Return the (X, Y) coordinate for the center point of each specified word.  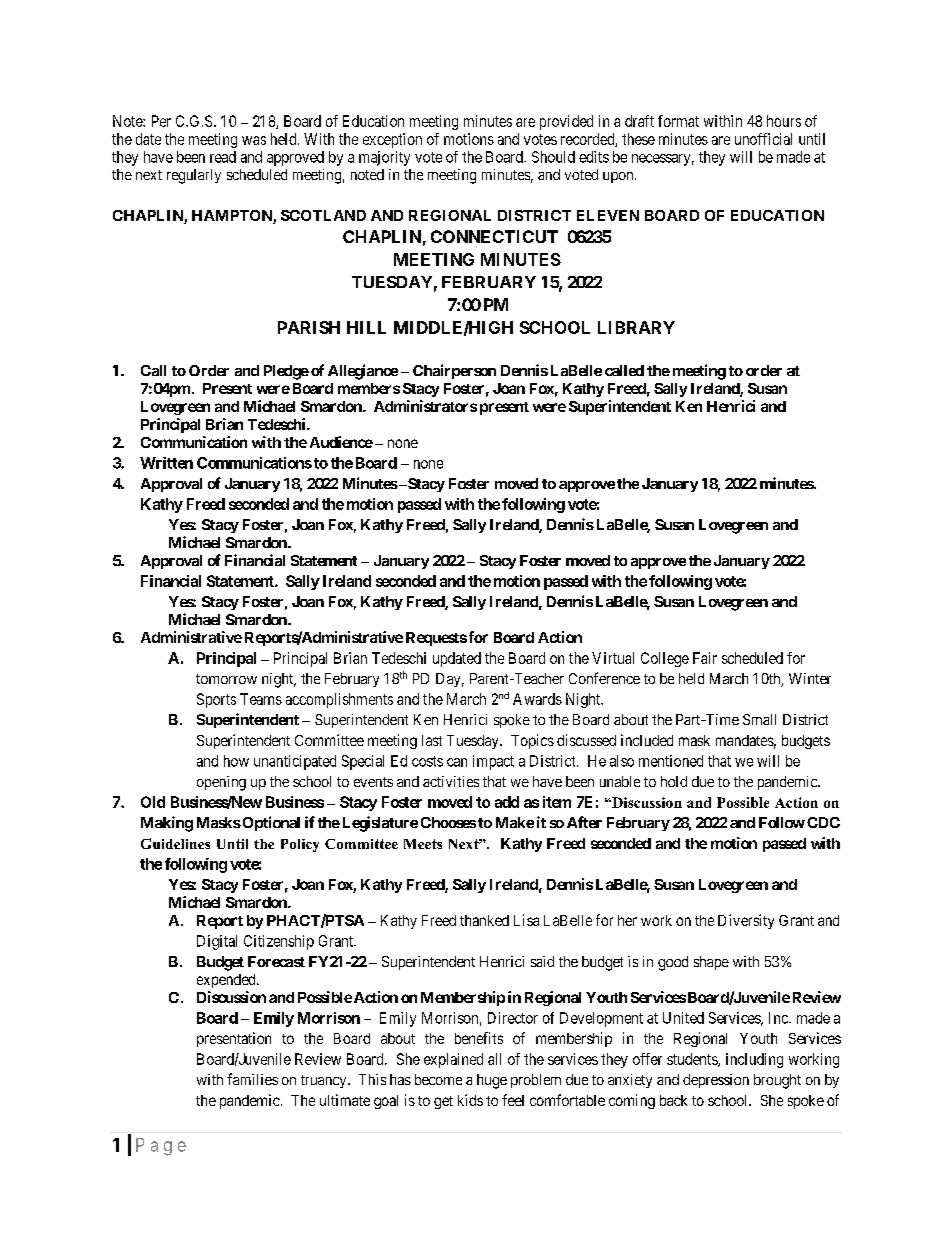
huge (492, 1081)
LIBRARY (636, 327)
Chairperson (454, 371)
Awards (537, 699)
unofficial (763, 139)
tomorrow (226, 679)
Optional (270, 823)
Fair (705, 658)
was (254, 140)
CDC (823, 822)
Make (515, 822)
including (754, 1060)
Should (553, 157)
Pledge (286, 372)
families (252, 1079)
